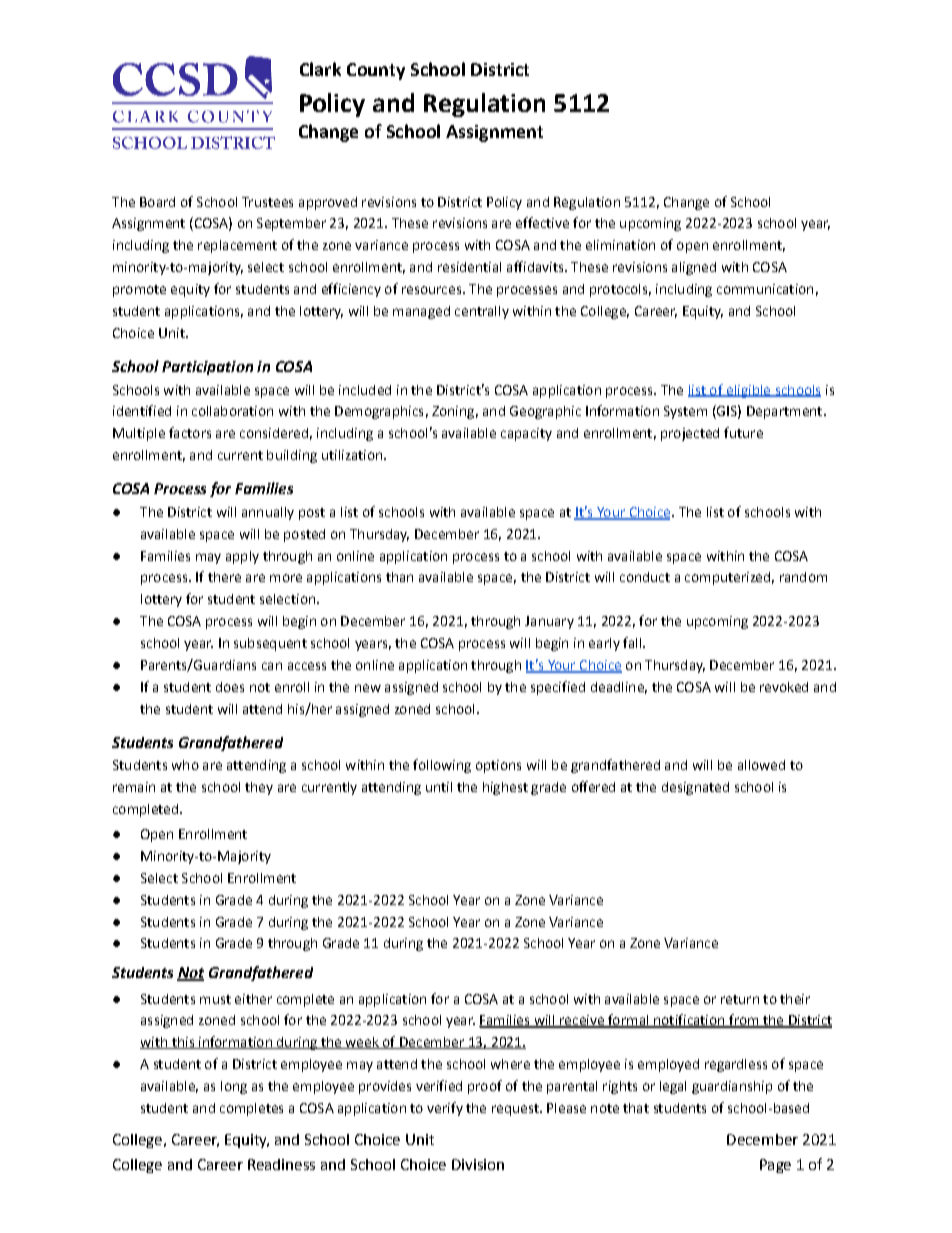  Describe the element at coordinates (620, 245) in the document. I see `elimination` at that location.
